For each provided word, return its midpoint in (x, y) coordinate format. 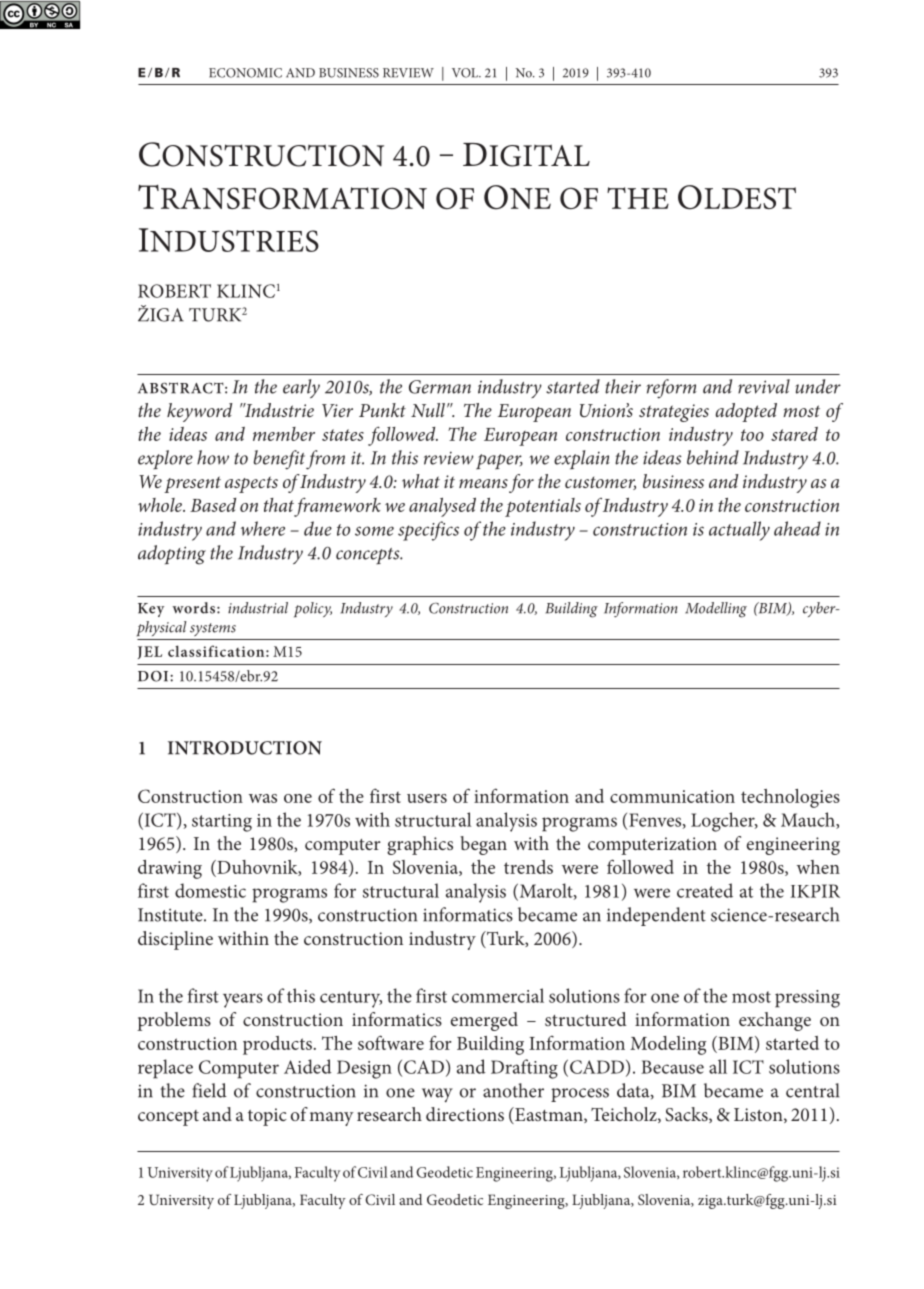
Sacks (687, 1115)
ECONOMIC (245, 73)
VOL (466, 73)
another (513, 1090)
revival (764, 386)
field (209, 1090)
